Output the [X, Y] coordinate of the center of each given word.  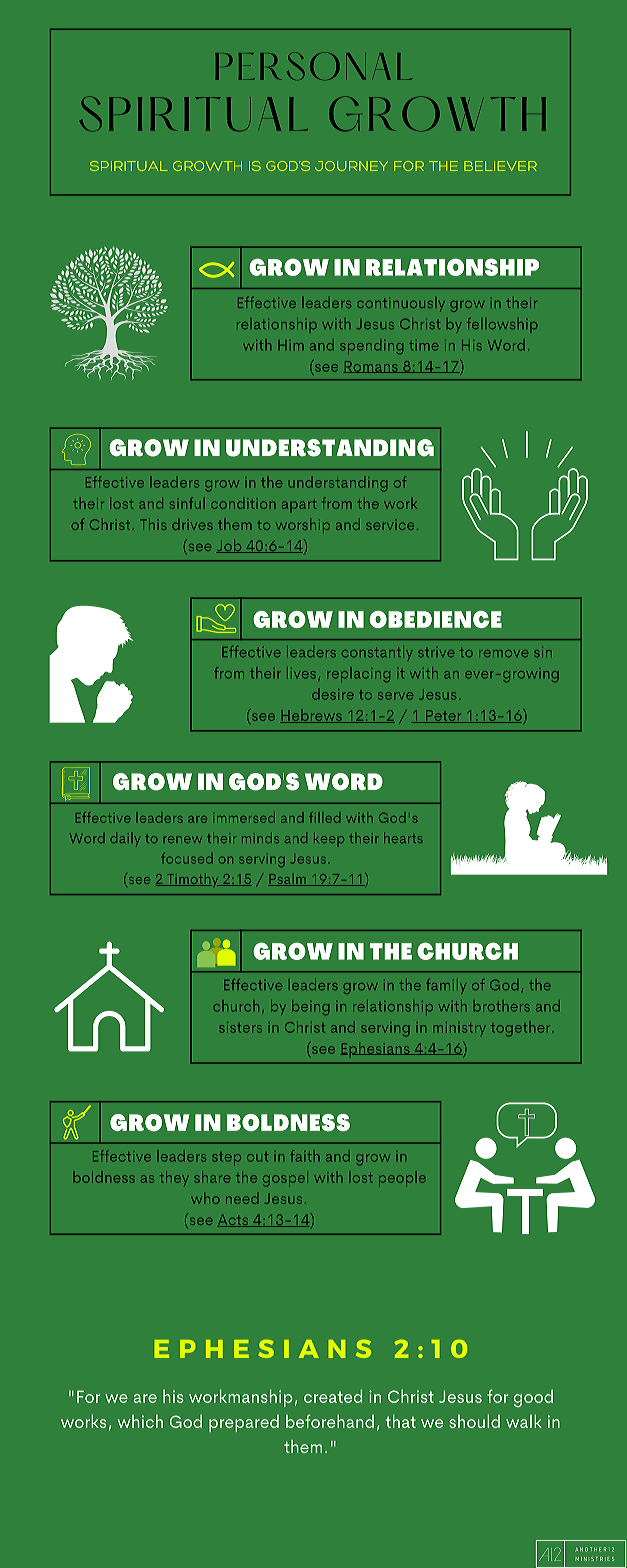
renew [183, 839]
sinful [187, 503]
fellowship [502, 325]
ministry [459, 1029]
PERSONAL [313, 66]
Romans [371, 367]
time [424, 345]
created [333, 1396]
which [140, 1421]
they [174, 1178]
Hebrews [312, 716]
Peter [444, 716]
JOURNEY [351, 166]
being [310, 1007]
